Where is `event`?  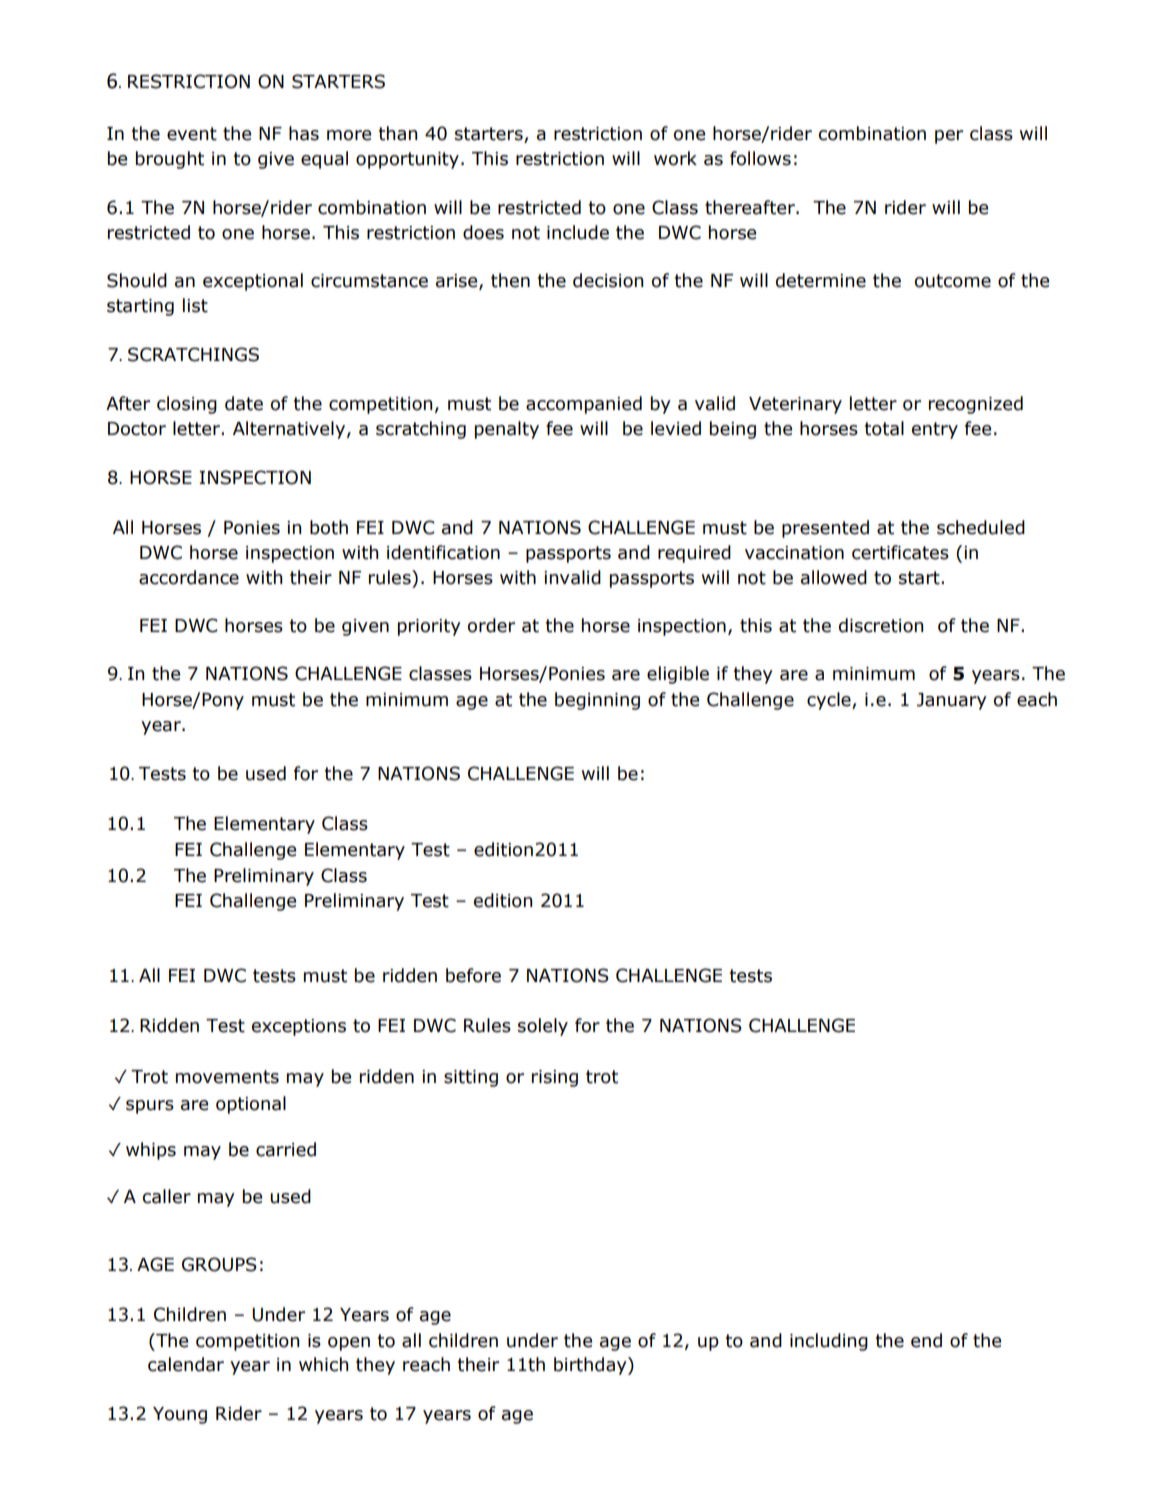 event is located at coordinates (192, 134).
